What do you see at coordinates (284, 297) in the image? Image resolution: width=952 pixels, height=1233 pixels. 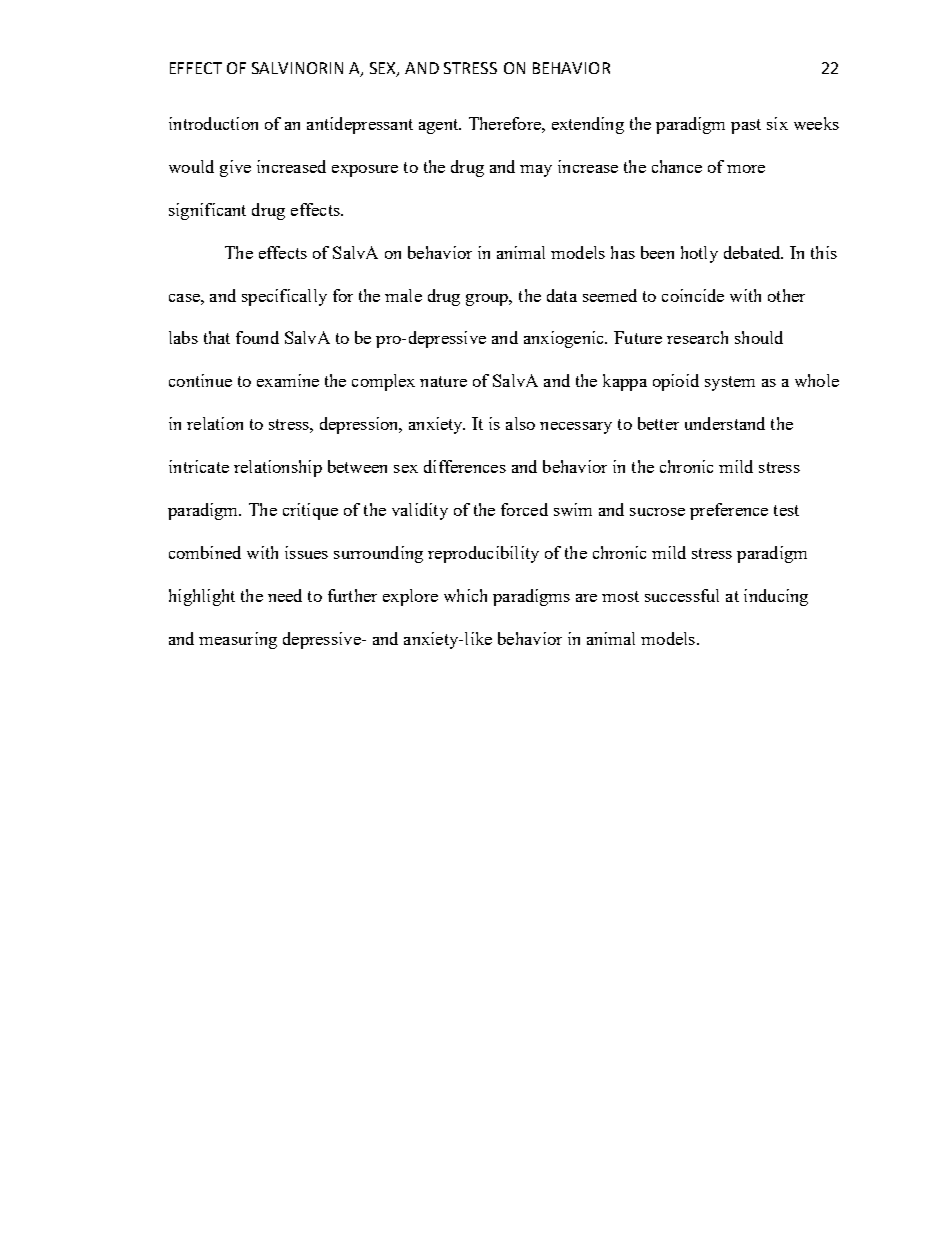 I see `specifically` at bounding box center [284, 297].
